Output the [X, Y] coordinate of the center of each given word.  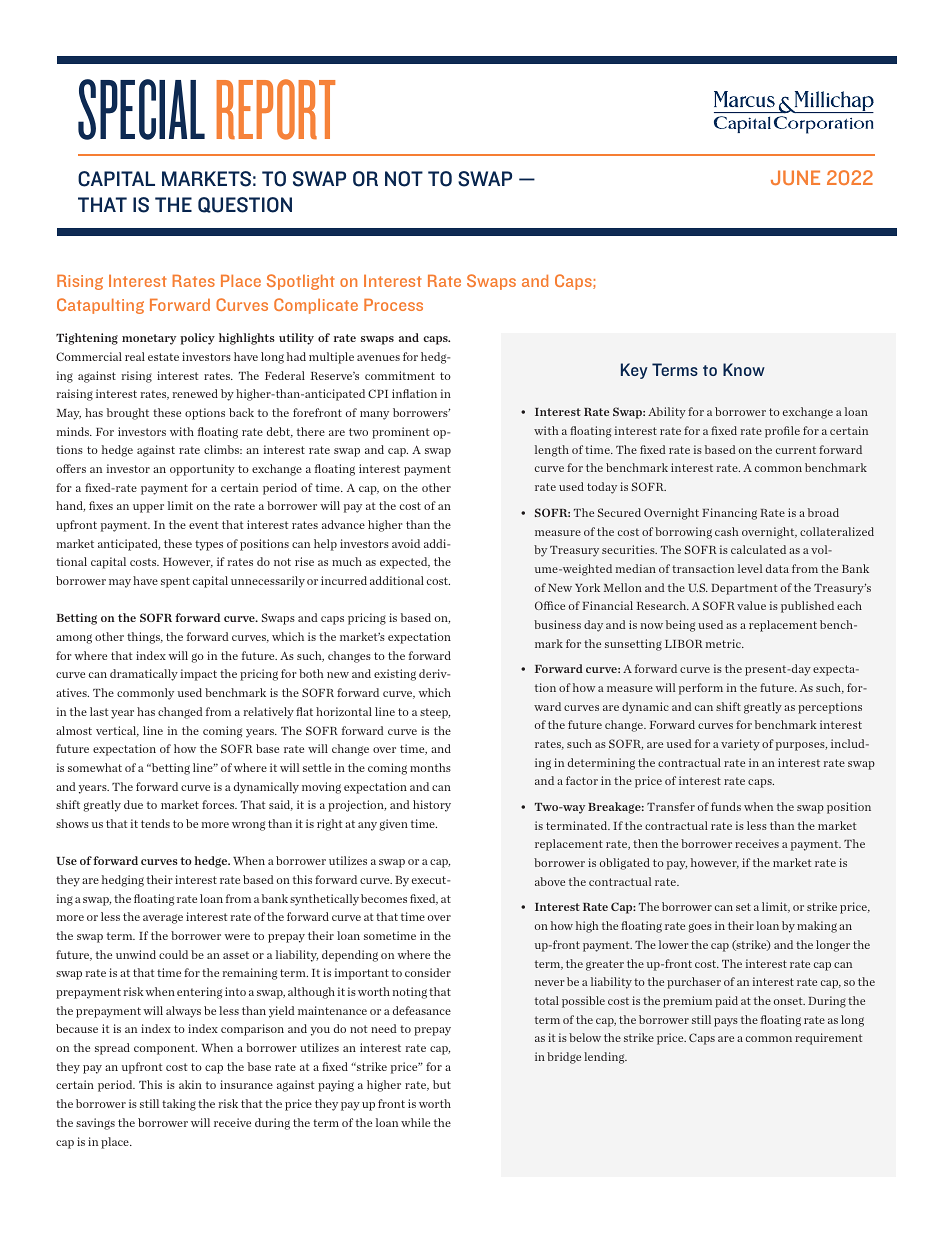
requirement [828, 1039]
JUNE [795, 177]
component [165, 1049]
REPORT [276, 109]
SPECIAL [141, 109]
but [442, 1084]
